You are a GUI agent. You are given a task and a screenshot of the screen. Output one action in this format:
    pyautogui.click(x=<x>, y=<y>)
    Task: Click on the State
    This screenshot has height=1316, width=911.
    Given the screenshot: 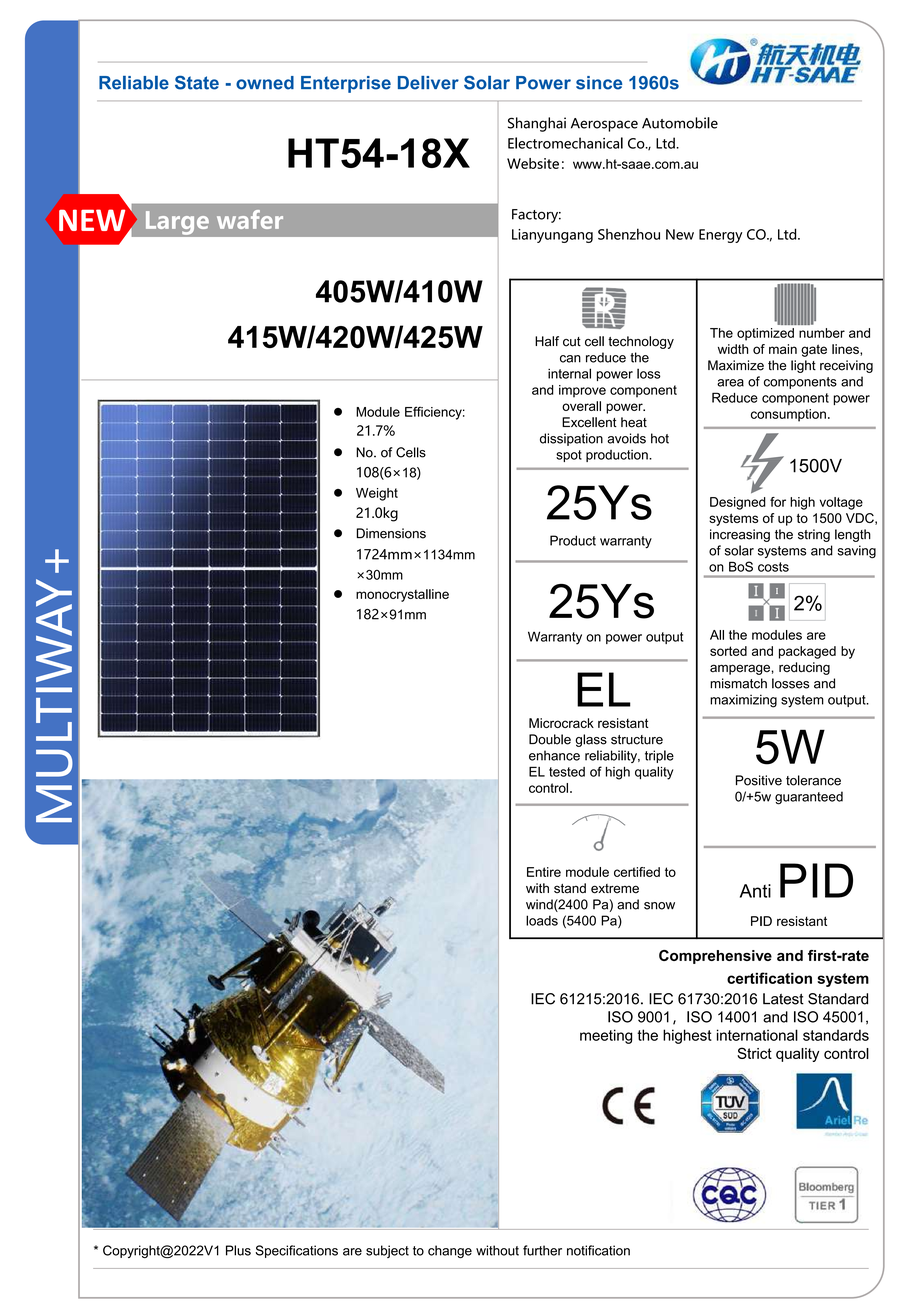 What is the action you would take?
    pyautogui.click(x=197, y=82)
